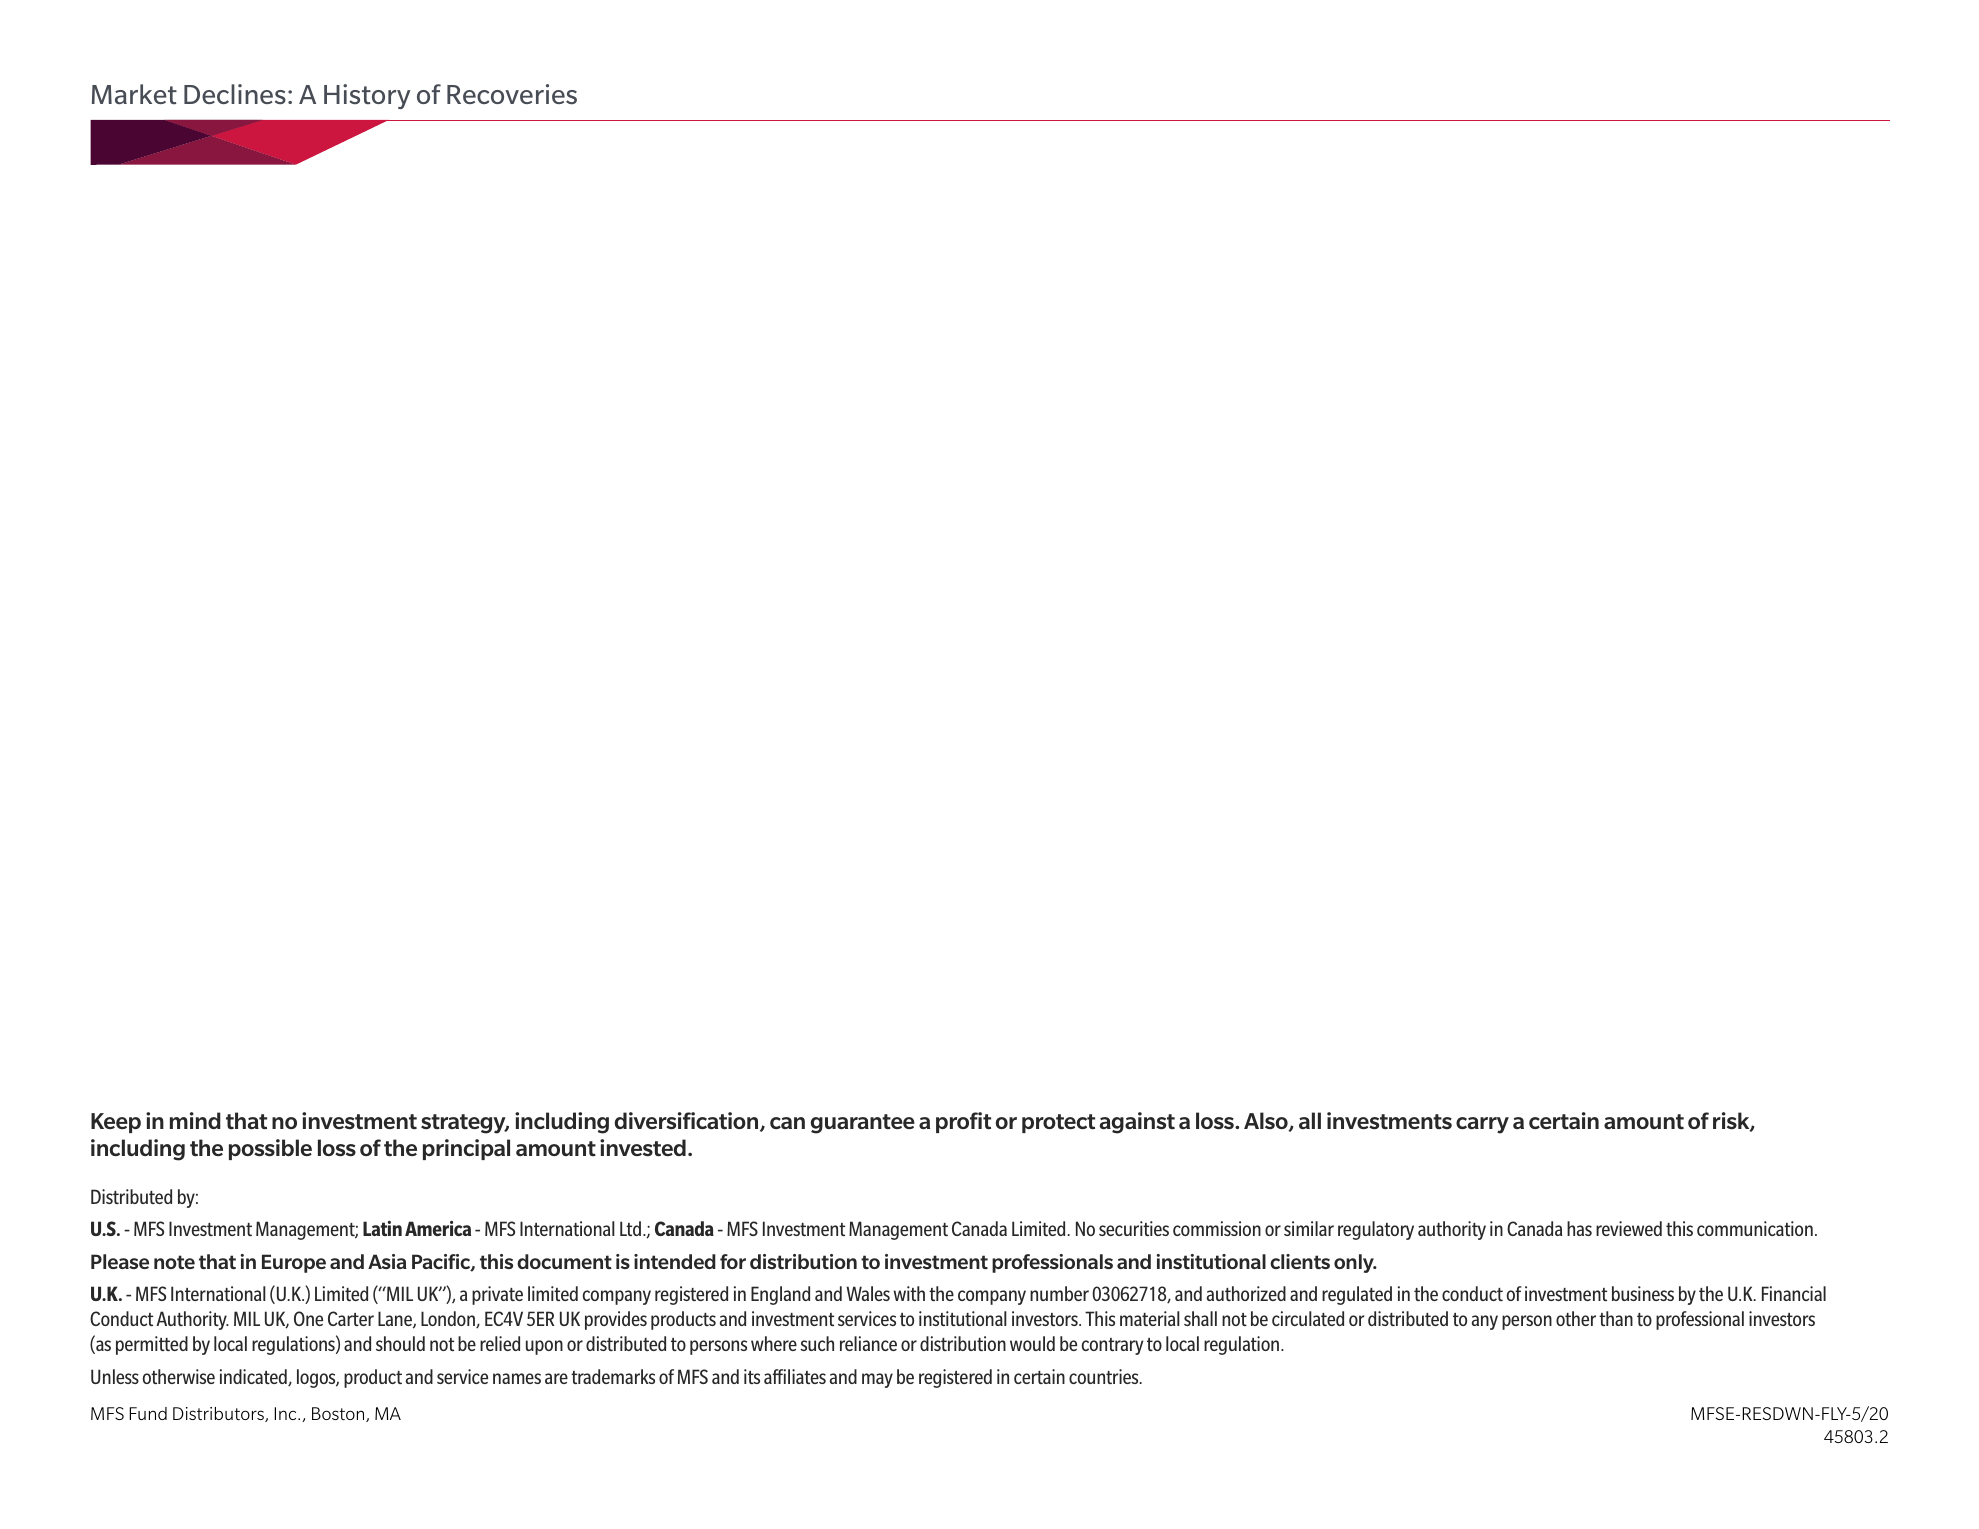  Describe the element at coordinates (1482, 1125) in the screenshot. I see `carry` at that location.
